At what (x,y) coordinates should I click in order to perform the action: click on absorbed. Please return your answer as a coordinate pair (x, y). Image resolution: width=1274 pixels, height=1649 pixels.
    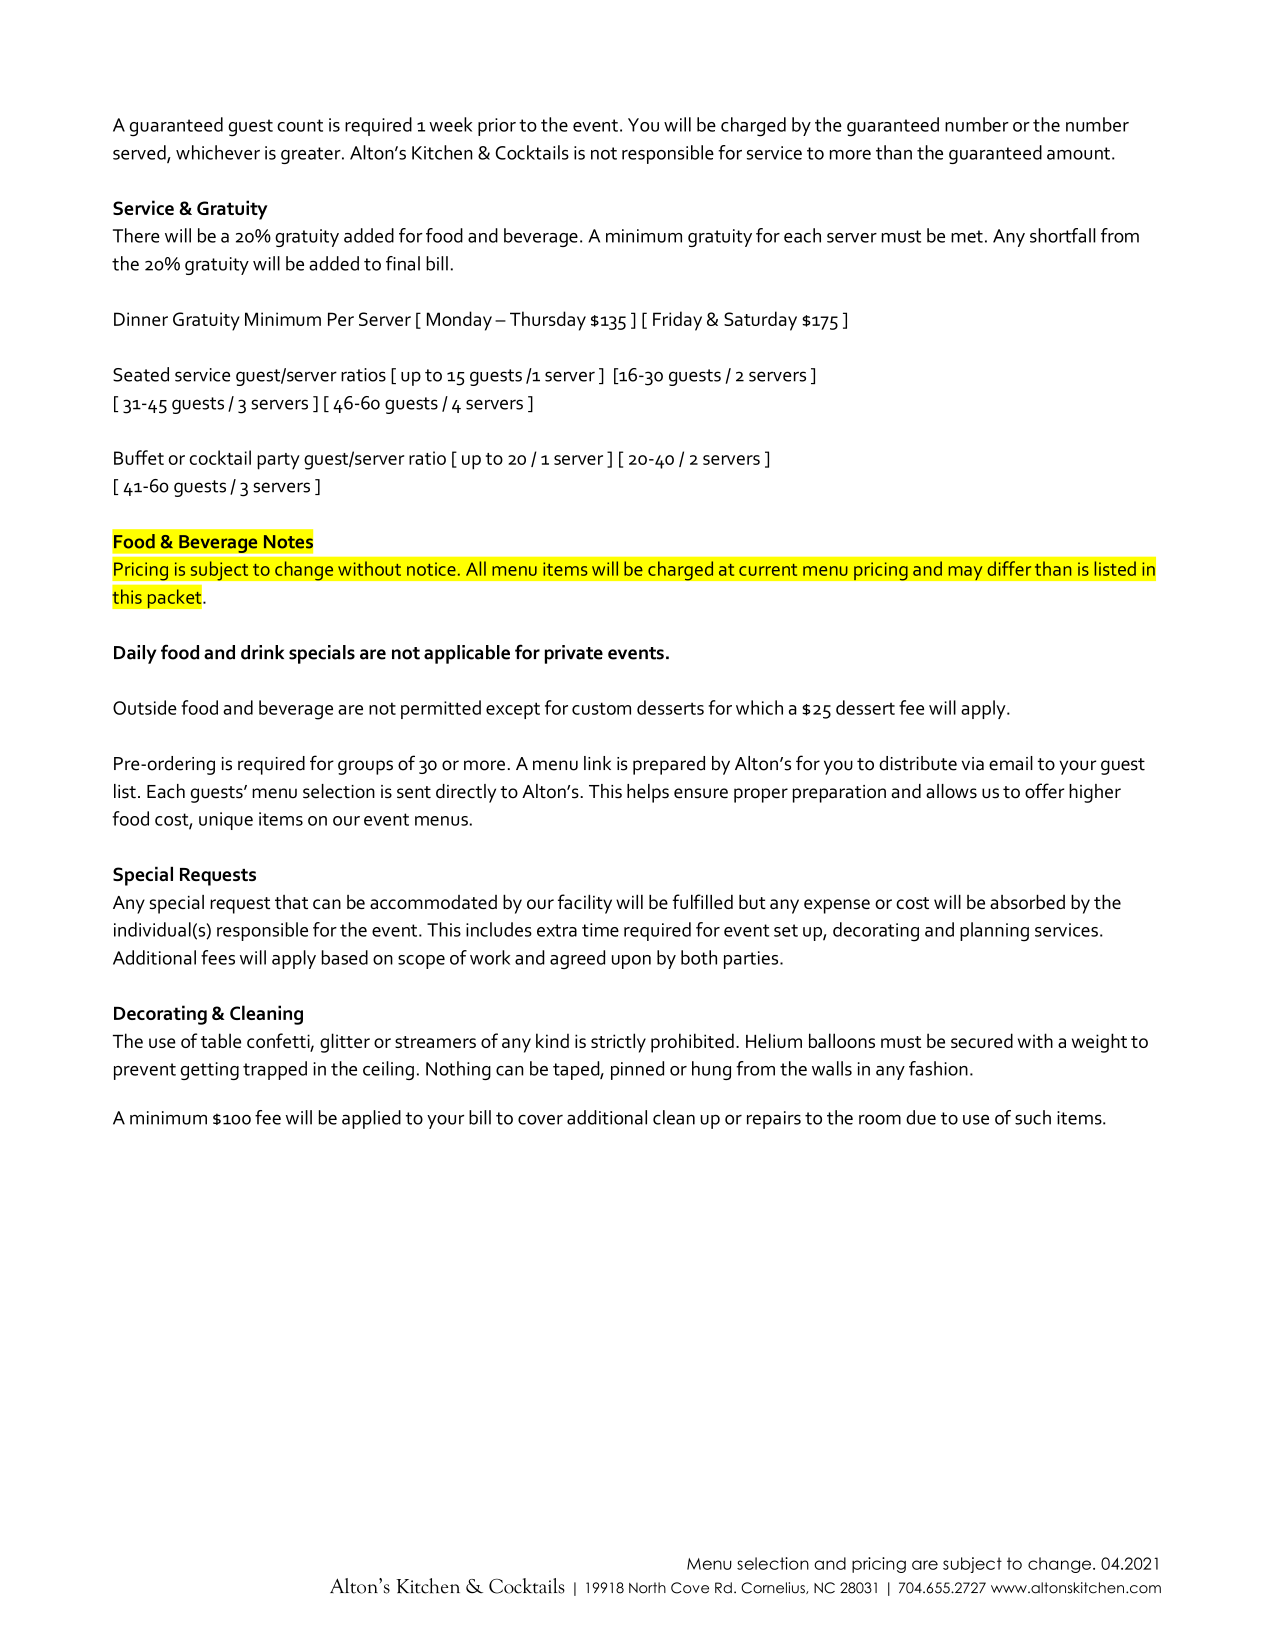
    Looking at the image, I should click on (1027, 901).
